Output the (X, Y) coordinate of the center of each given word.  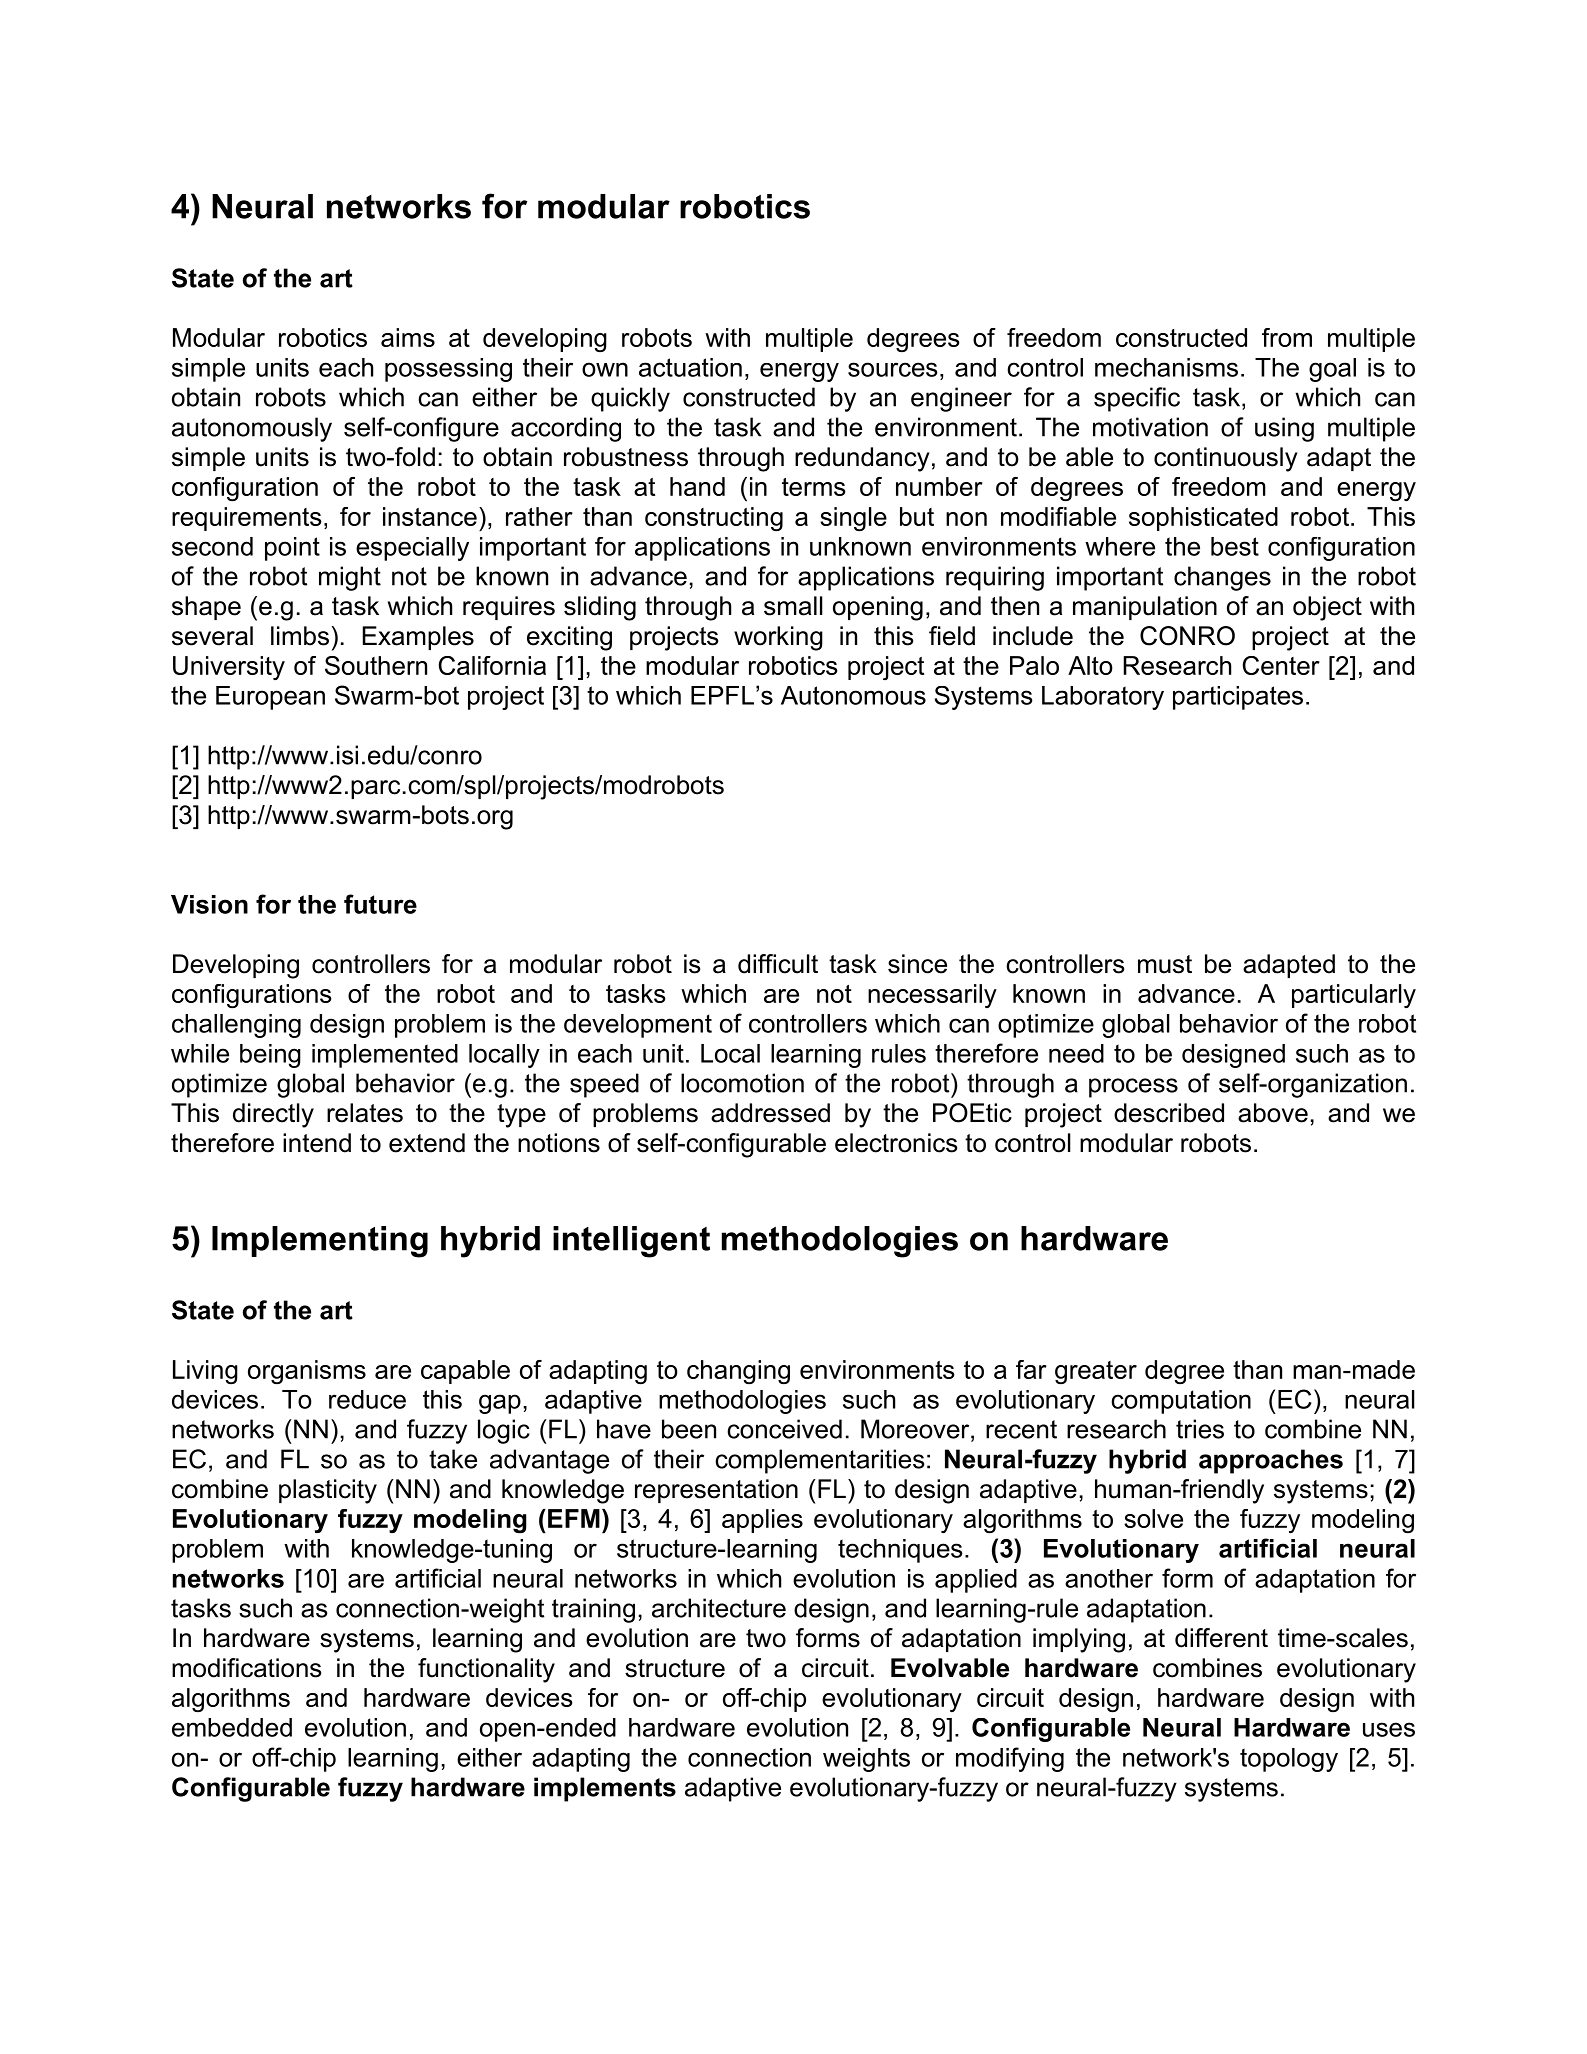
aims (408, 337)
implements (605, 1789)
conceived (784, 1429)
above (1273, 1113)
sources (893, 369)
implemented (385, 1056)
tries (1200, 1429)
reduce (367, 1399)
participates (1238, 698)
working (778, 638)
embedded (232, 1727)
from (1287, 337)
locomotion (742, 1083)
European (270, 698)
